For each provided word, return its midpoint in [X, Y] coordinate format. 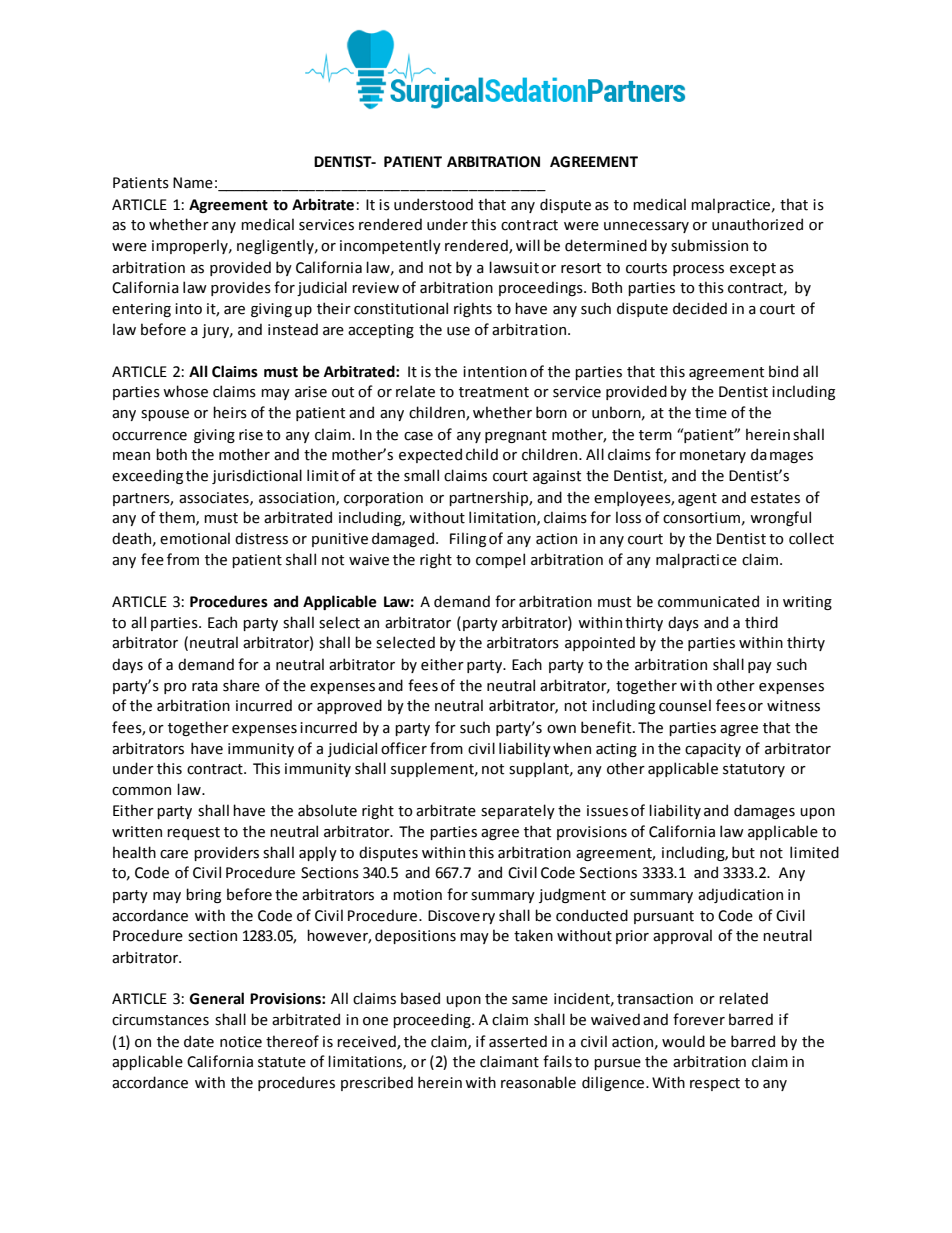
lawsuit [514, 267]
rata [205, 686]
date [199, 1041]
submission [709, 245]
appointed [600, 643]
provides [241, 288]
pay [760, 667]
